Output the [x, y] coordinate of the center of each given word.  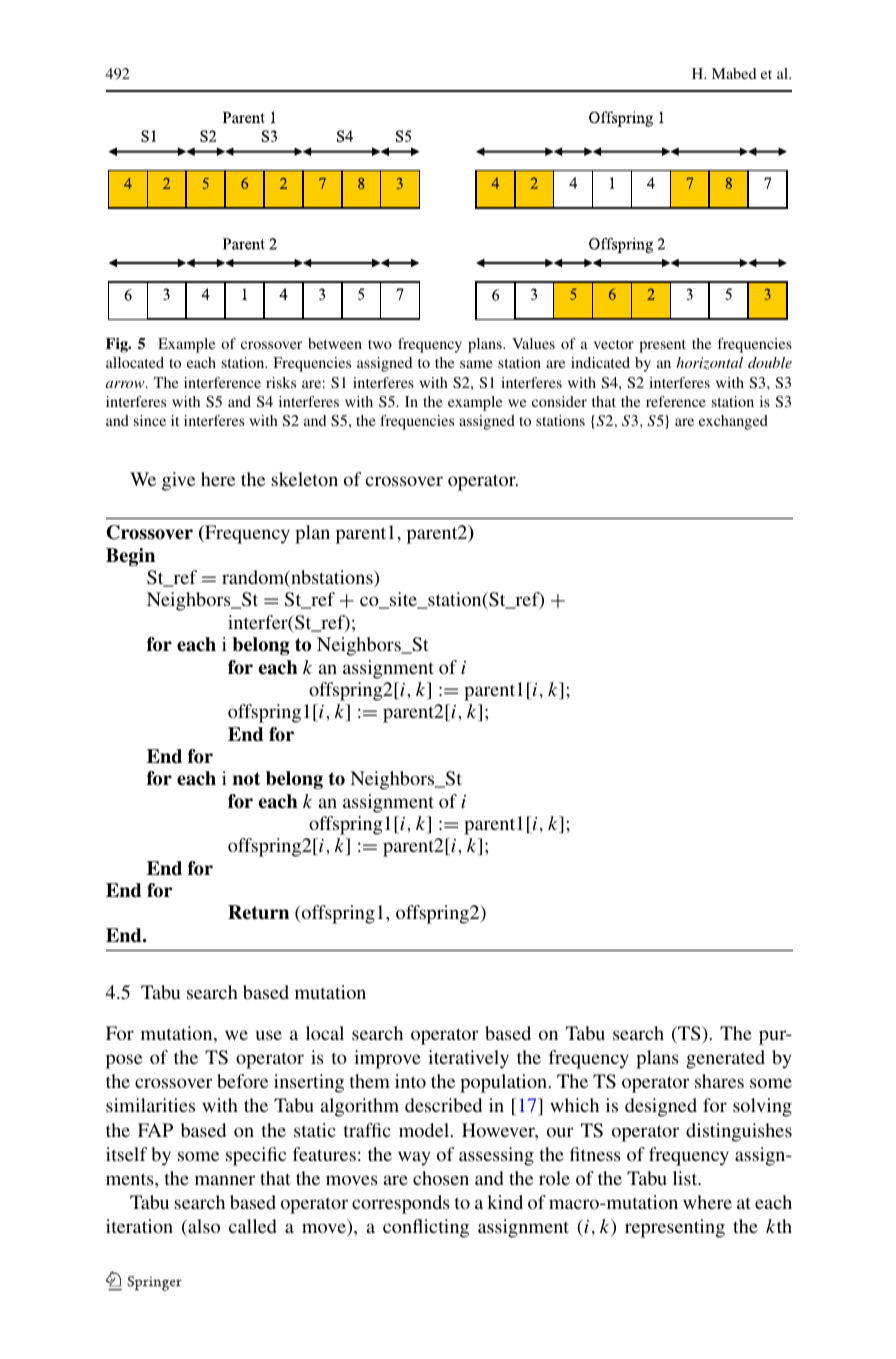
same [476, 364]
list [686, 1178]
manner [225, 1180]
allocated [135, 362]
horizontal [709, 363]
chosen [441, 1178]
